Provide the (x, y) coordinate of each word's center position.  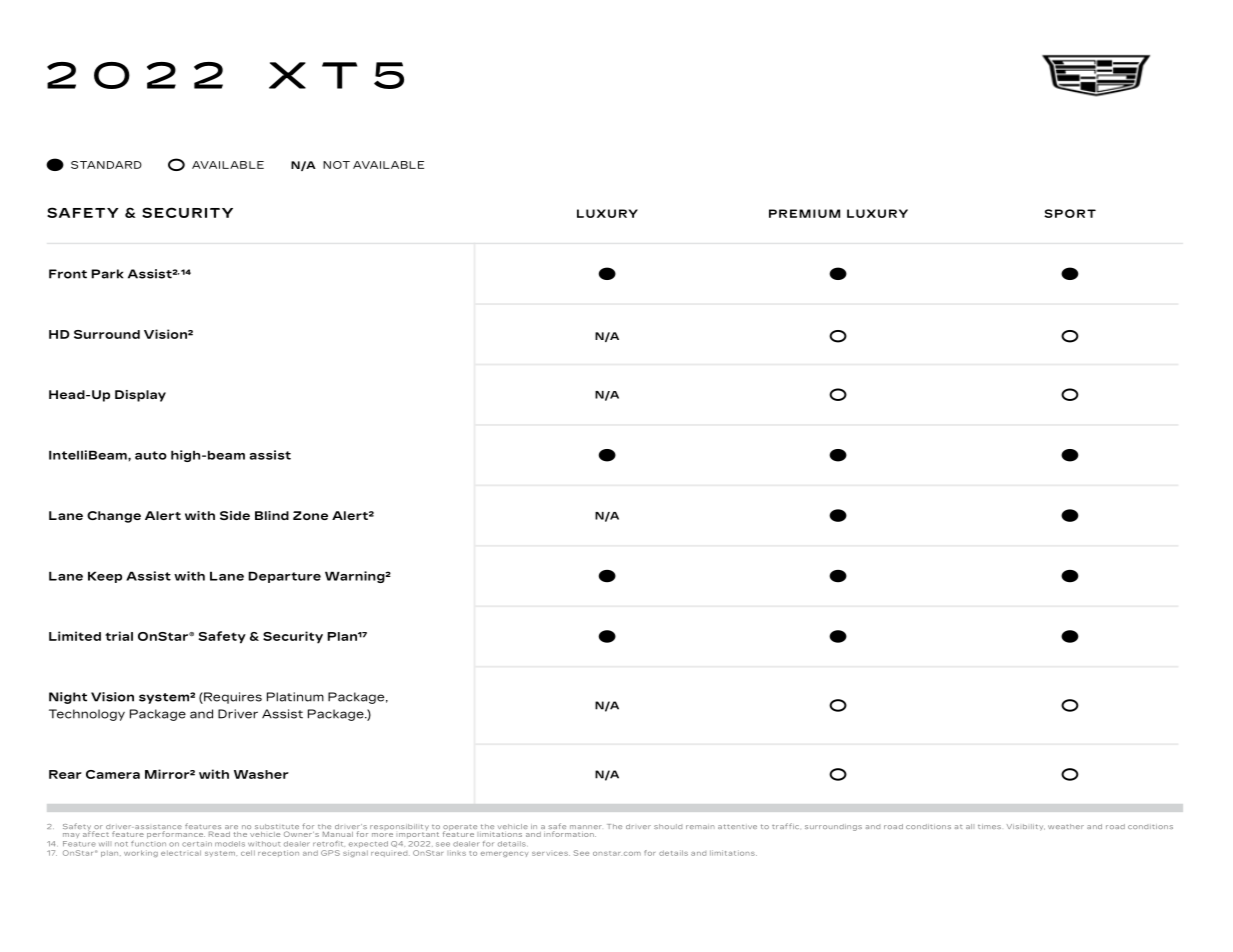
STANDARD (106, 165)
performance (176, 834)
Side (235, 515)
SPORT (1070, 213)
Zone (310, 515)
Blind (272, 515)
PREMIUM (804, 213)
